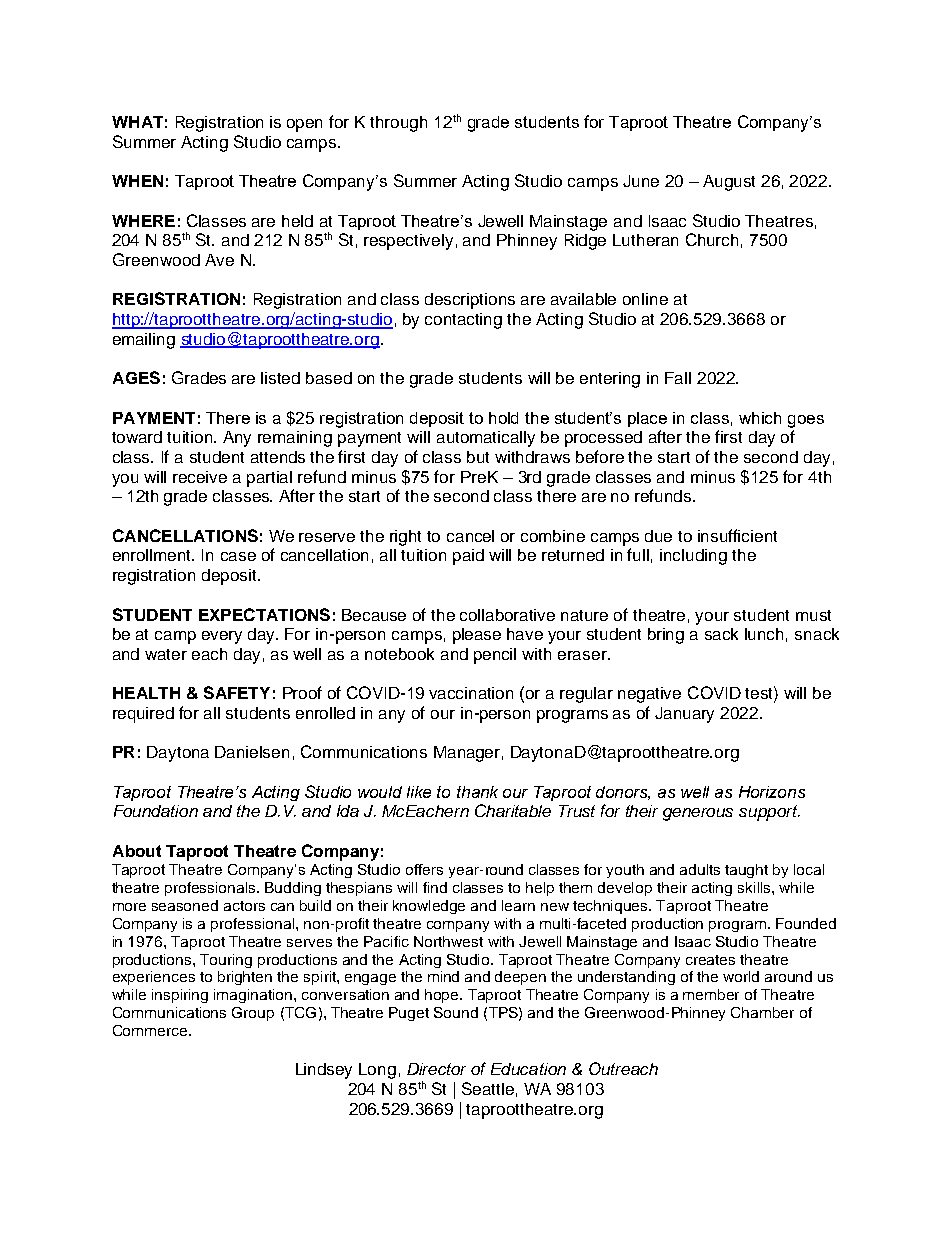  What do you see at coordinates (264, 614) in the screenshot?
I see `EXPECTATIONS` at bounding box center [264, 614].
